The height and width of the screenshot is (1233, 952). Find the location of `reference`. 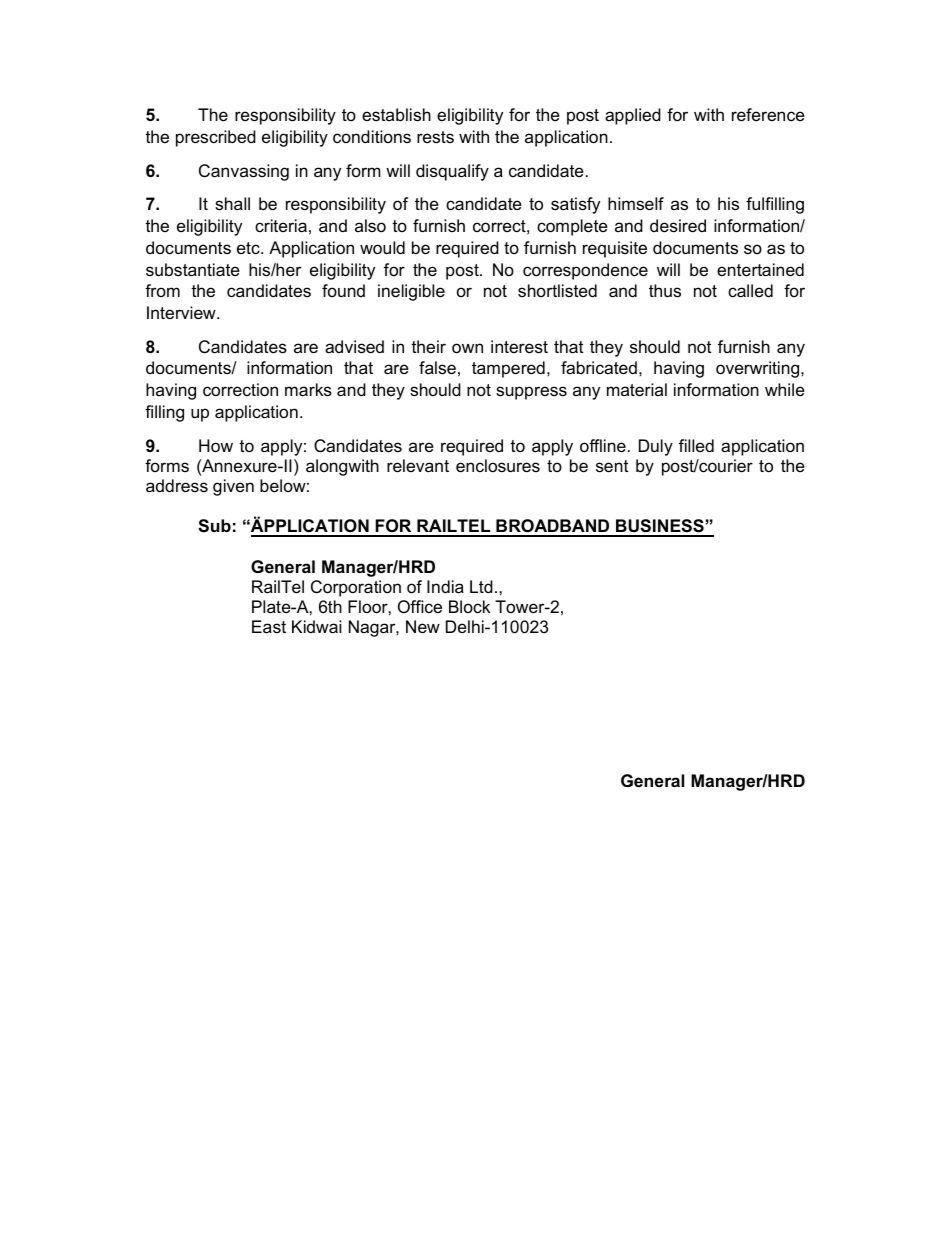

reference is located at coordinates (768, 115).
